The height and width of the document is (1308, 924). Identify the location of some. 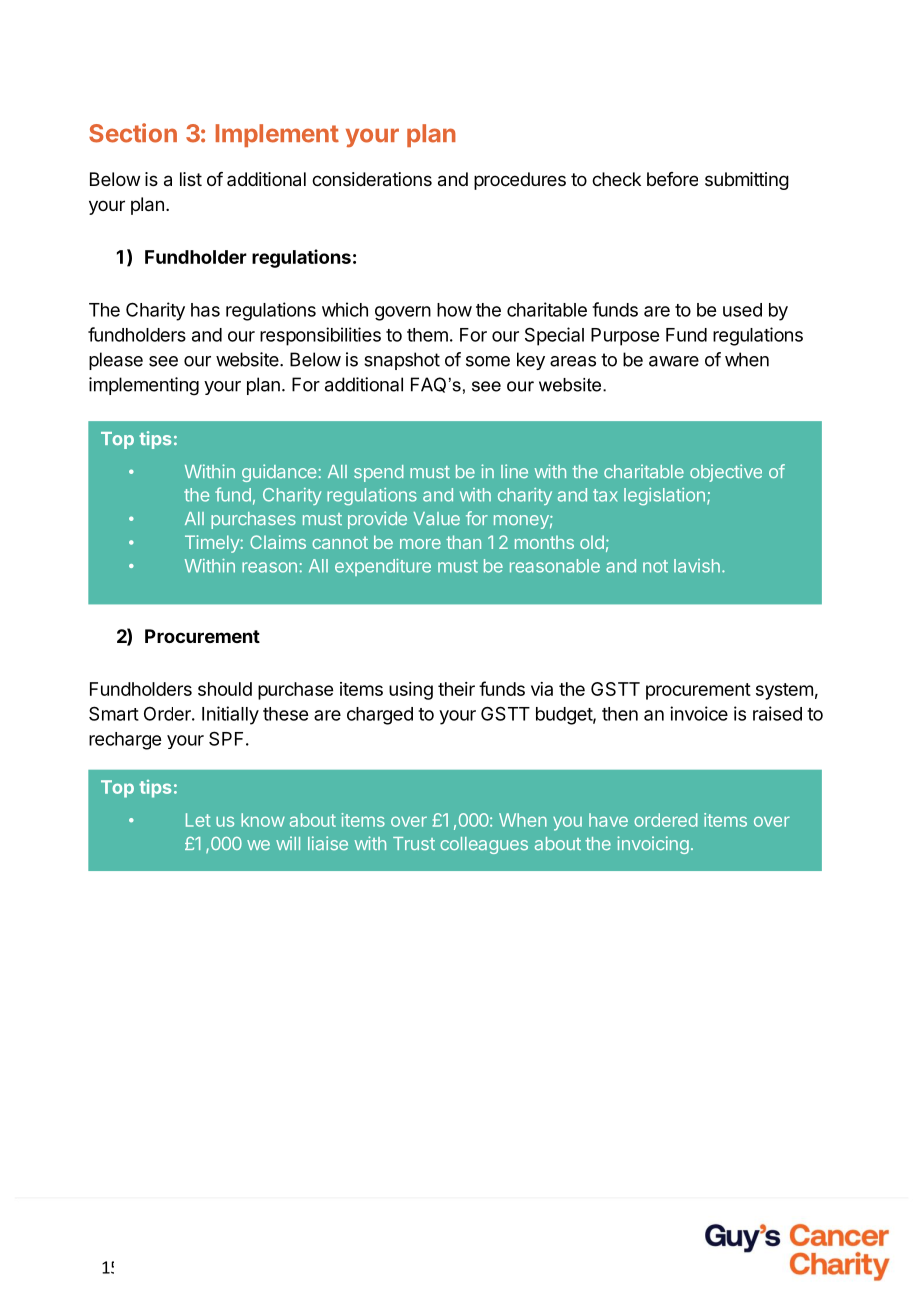
(488, 361).
